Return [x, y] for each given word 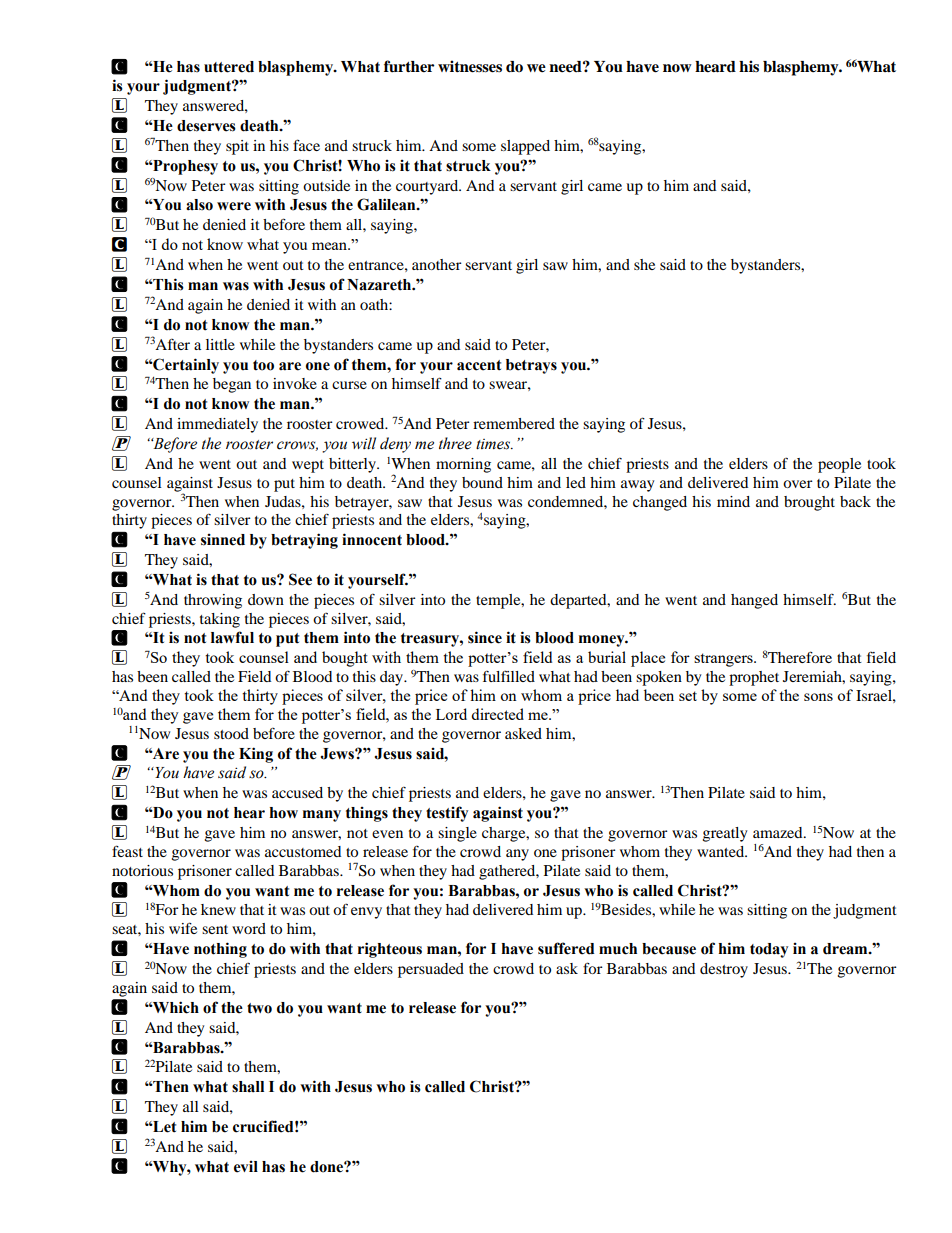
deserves [206, 126]
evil [246, 1167]
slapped [525, 147]
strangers [724, 660]
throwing [213, 601]
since [485, 637]
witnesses [470, 66]
